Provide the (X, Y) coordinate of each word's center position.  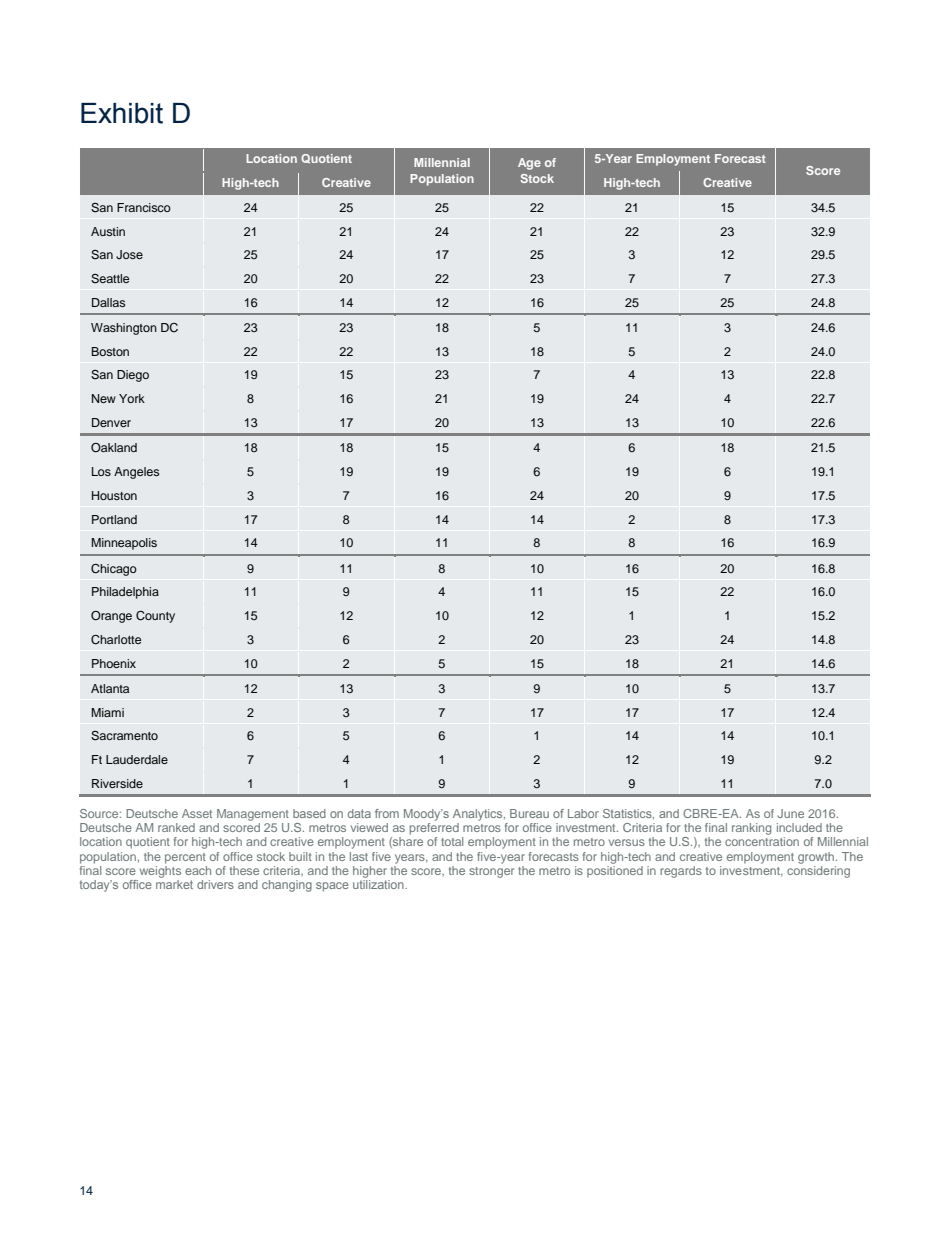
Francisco (144, 207)
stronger (491, 872)
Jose (129, 255)
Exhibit (122, 113)
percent (185, 858)
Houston (114, 495)
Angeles (136, 473)
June (790, 813)
